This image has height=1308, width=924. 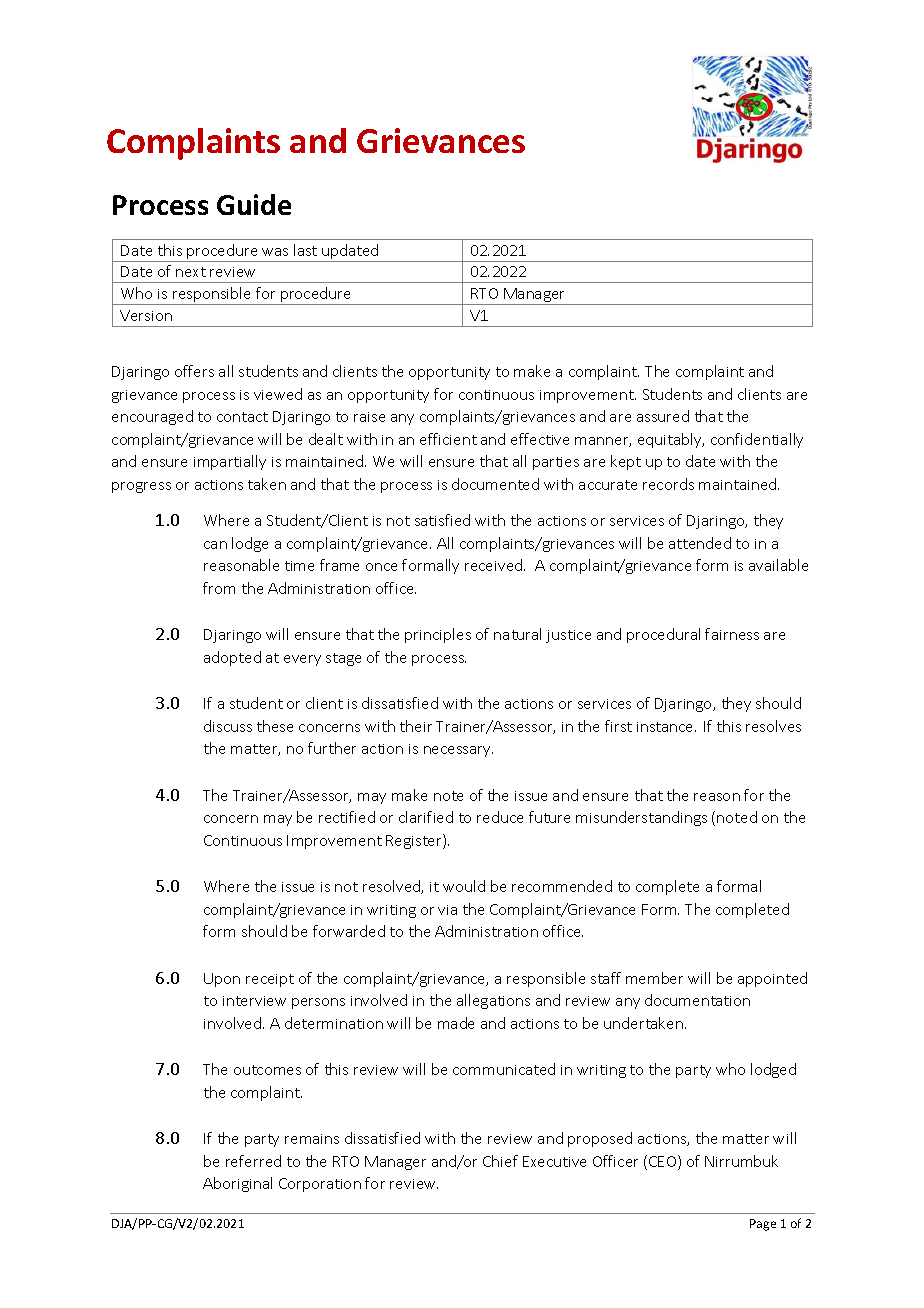 What do you see at coordinates (305, 250) in the image?
I see `last` at bounding box center [305, 250].
